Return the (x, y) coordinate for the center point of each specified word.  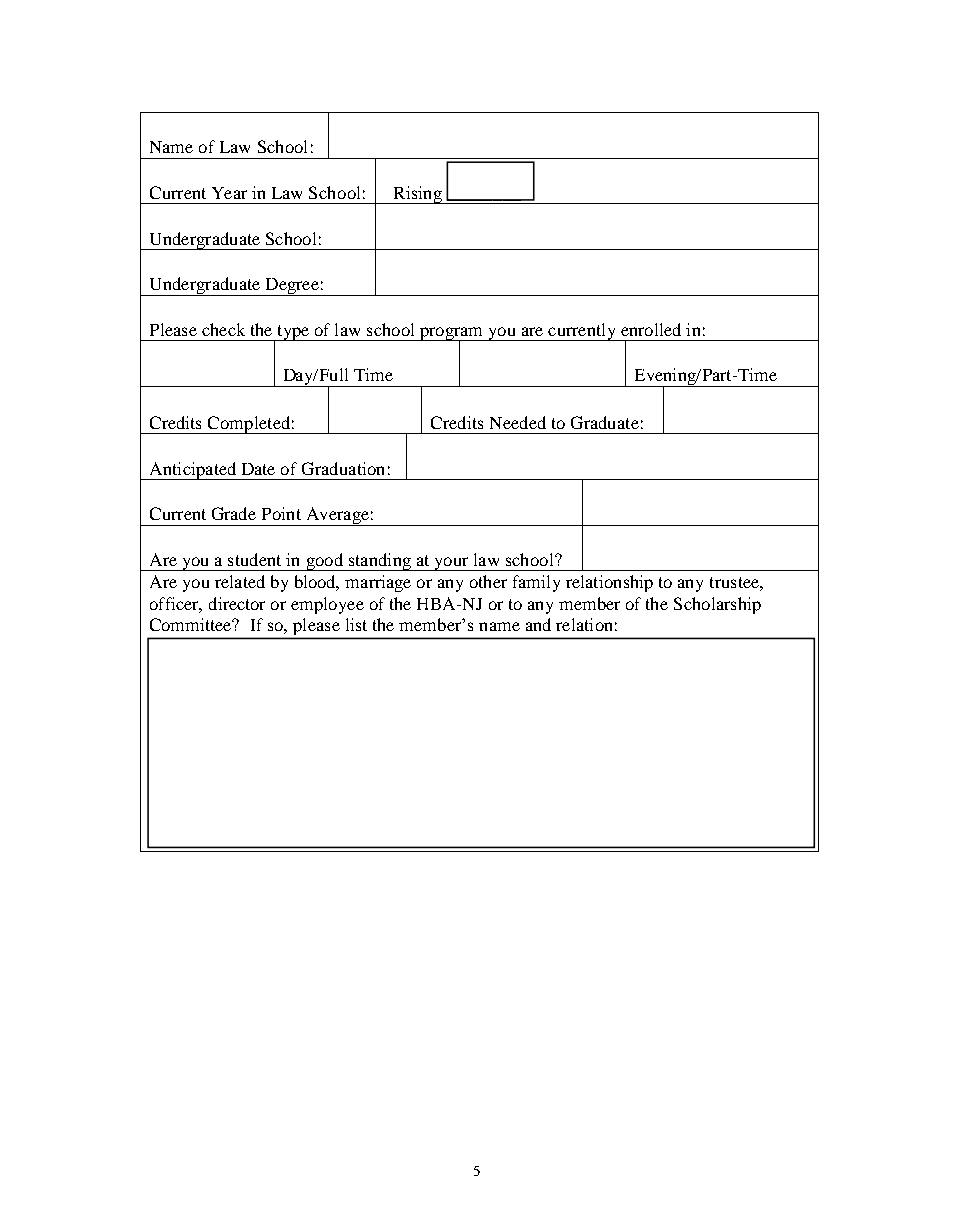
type (293, 333)
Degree (292, 287)
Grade (234, 513)
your (451, 564)
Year (229, 193)
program (451, 334)
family (536, 583)
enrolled (651, 329)
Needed (518, 422)
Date (258, 469)
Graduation (343, 468)
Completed (249, 425)
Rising (417, 195)
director (237, 603)
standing (379, 562)
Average (337, 516)
